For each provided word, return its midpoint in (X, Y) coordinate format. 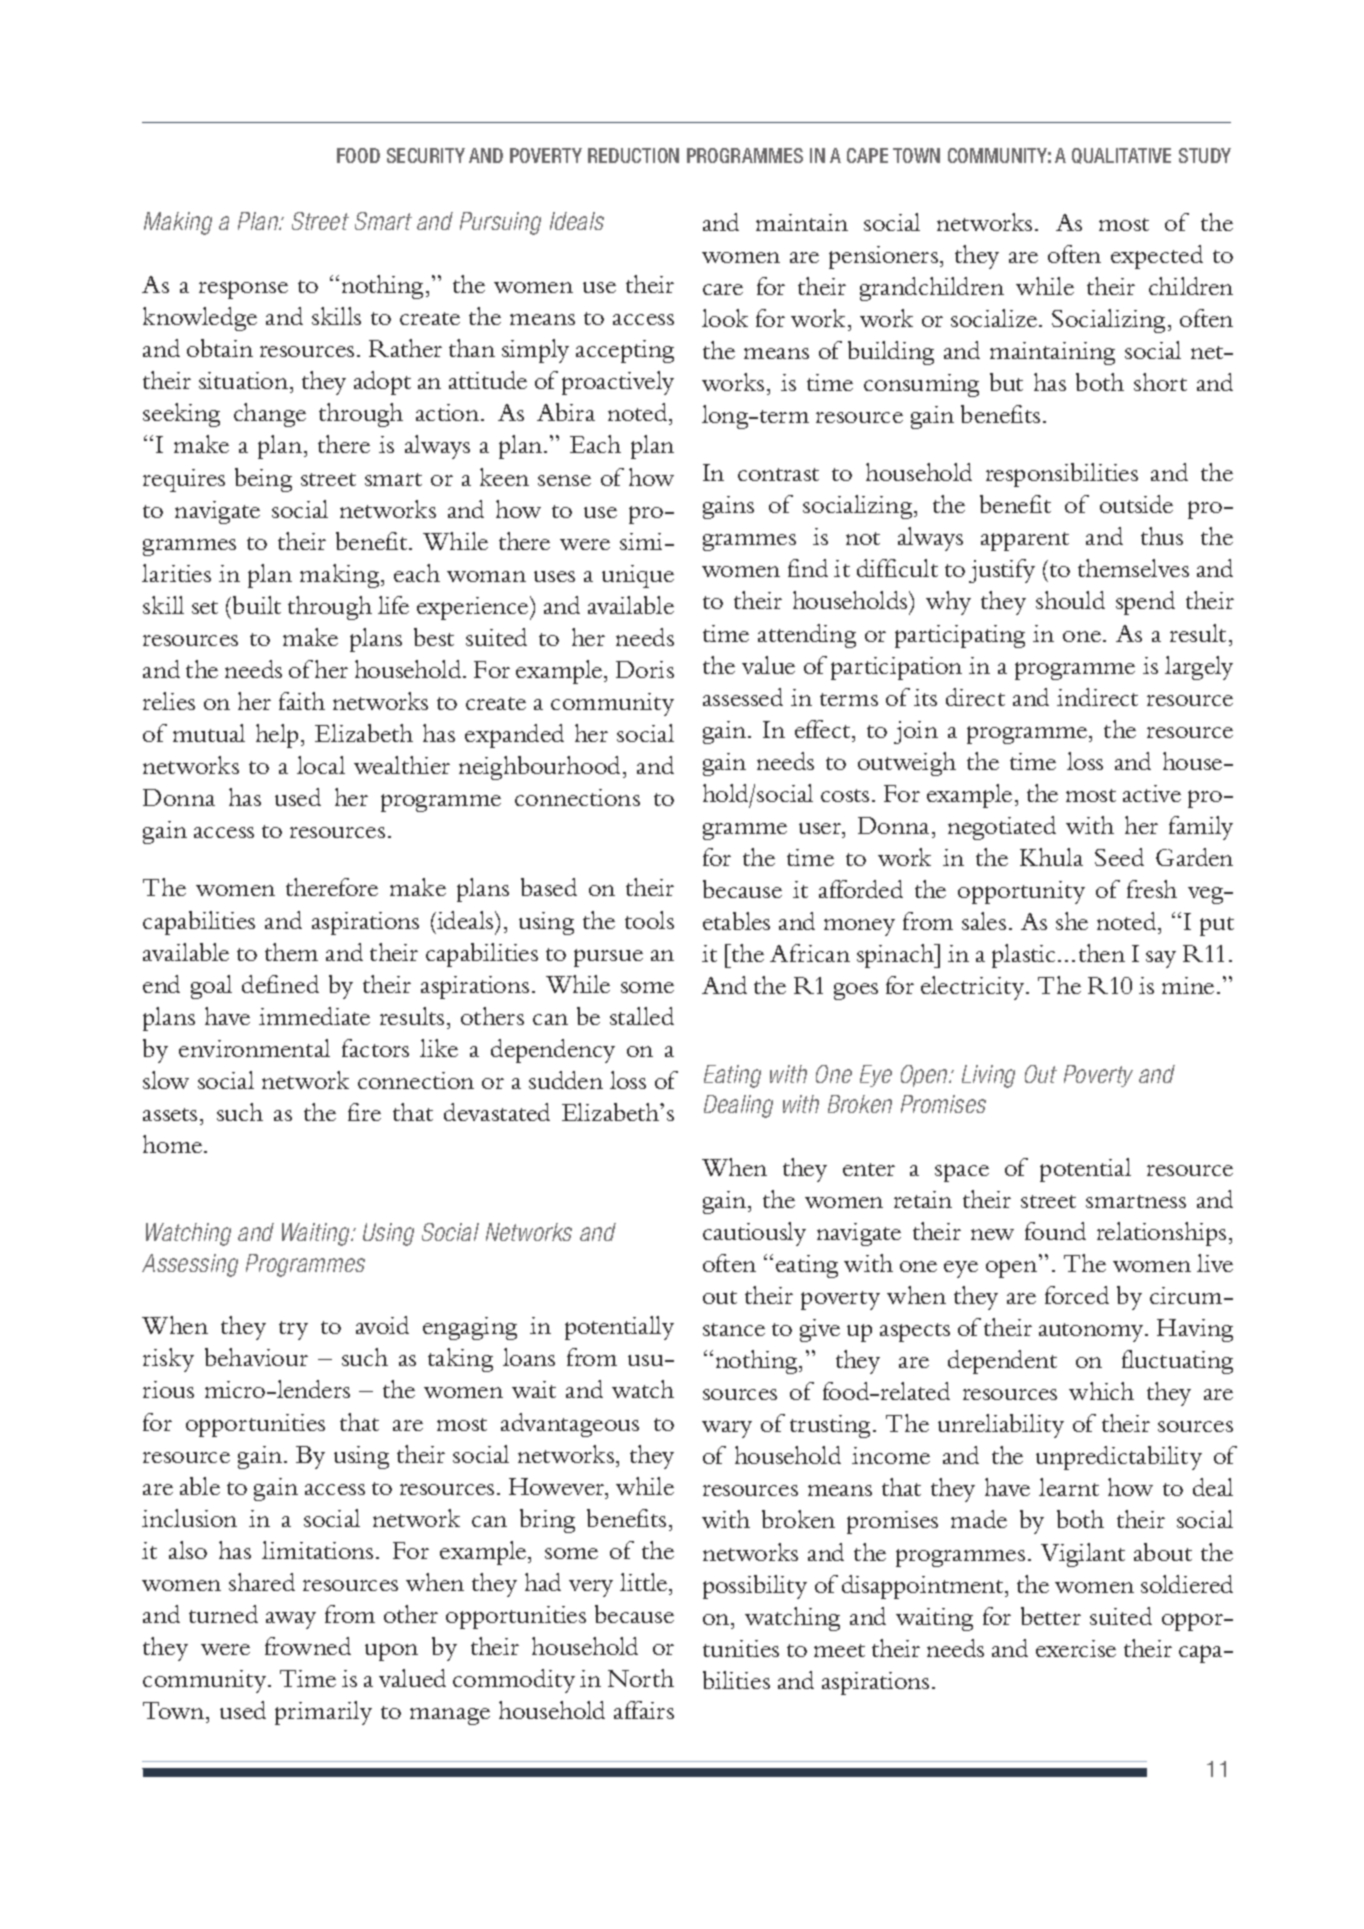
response (243, 290)
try (293, 1330)
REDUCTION (633, 155)
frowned (308, 1646)
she (1072, 921)
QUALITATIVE (1121, 156)
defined (280, 984)
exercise (1076, 1648)
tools (649, 920)
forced (1077, 1295)
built (257, 605)
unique (638, 576)
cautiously (754, 1234)
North (641, 1678)
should (1070, 600)
